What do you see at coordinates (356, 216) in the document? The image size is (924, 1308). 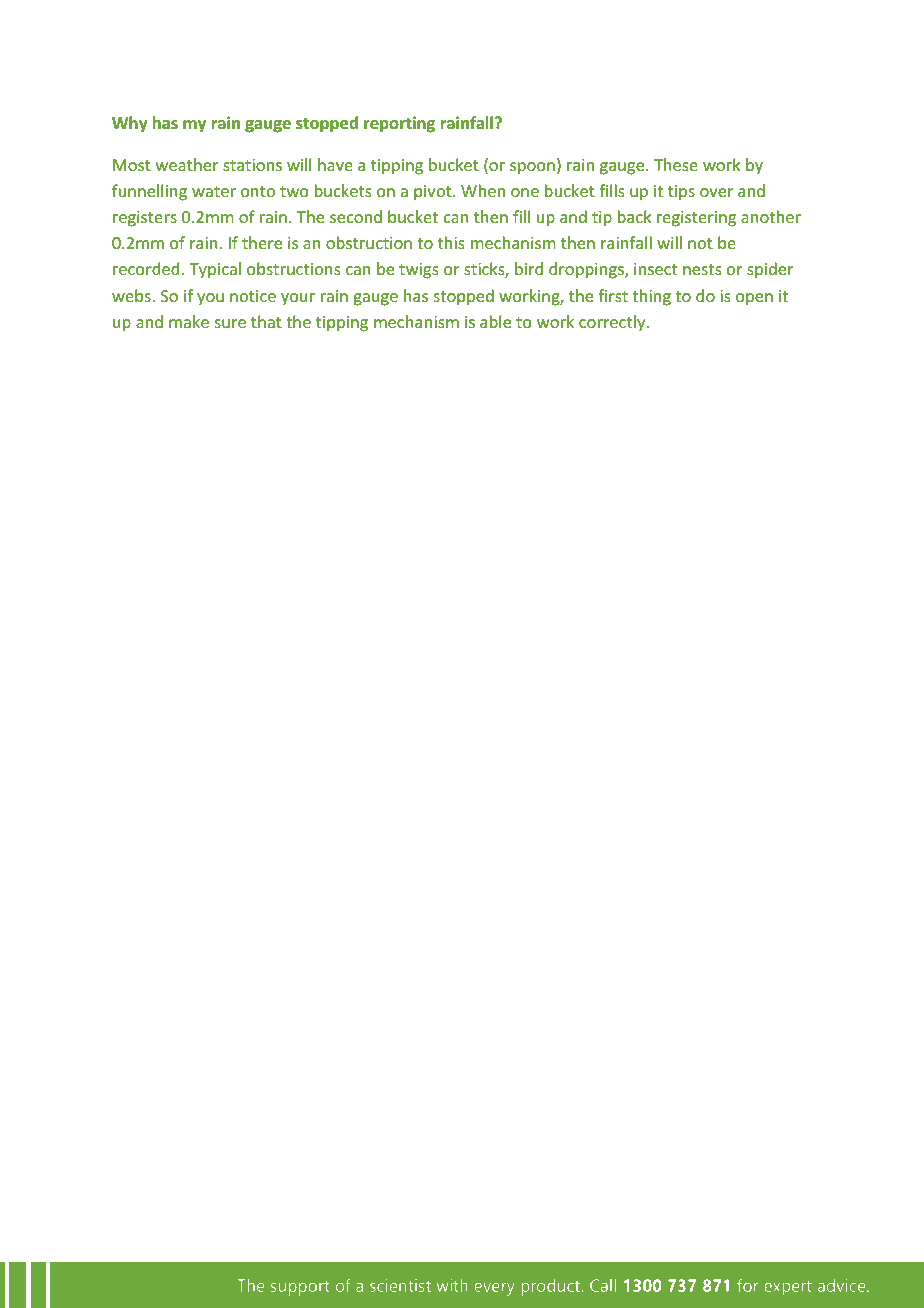 I see `second` at bounding box center [356, 216].
